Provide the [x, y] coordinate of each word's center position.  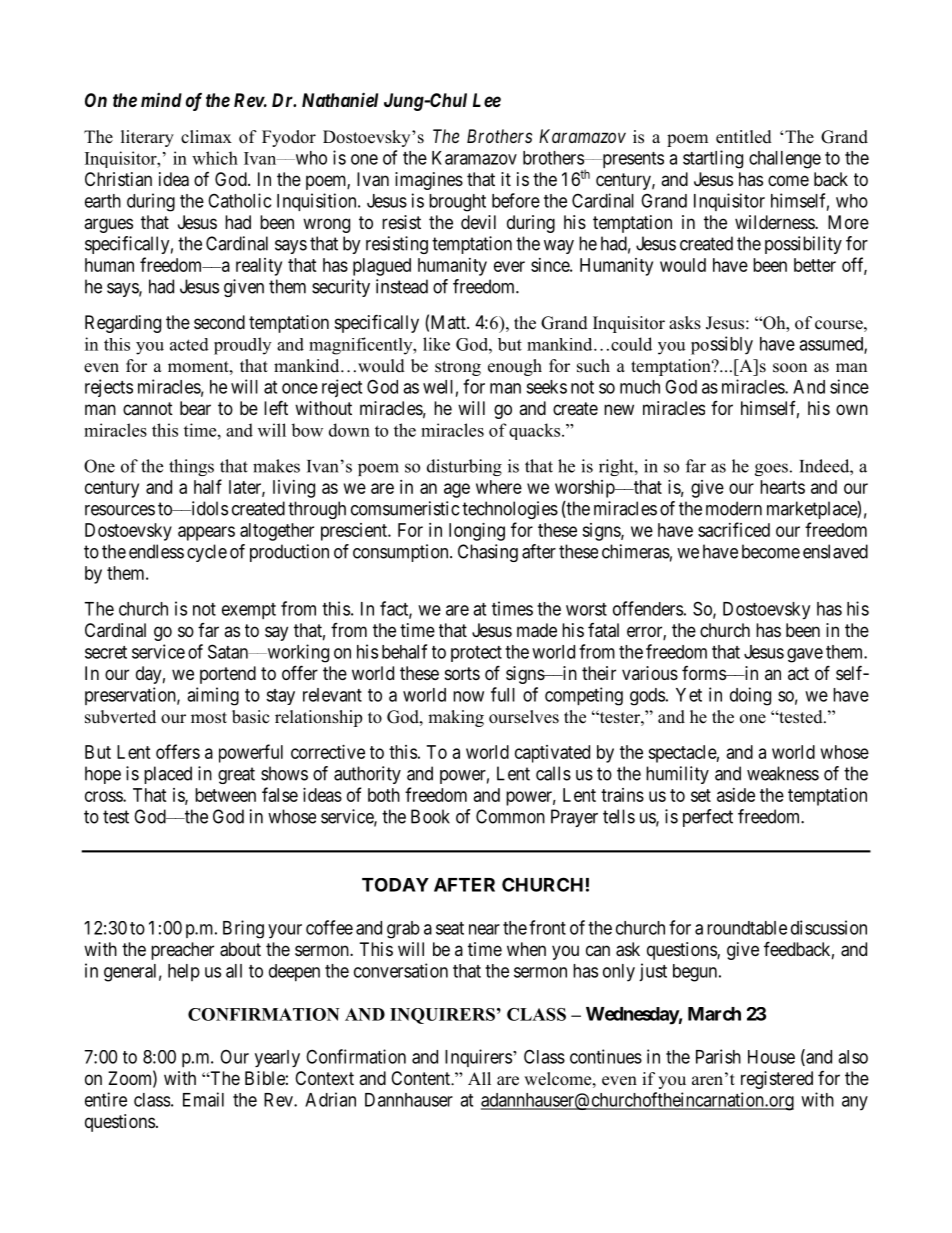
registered [777, 1080]
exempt [249, 611]
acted [189, 344]
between [225, 795]
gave [805, 655]
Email [203, 1099]
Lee [487, 100]
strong [458, 368]
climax [206, 136]
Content [421, 1078]
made [537, 630]
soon [790, 368]
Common [510, 816]
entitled [744, 137]
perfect [708, 818]
